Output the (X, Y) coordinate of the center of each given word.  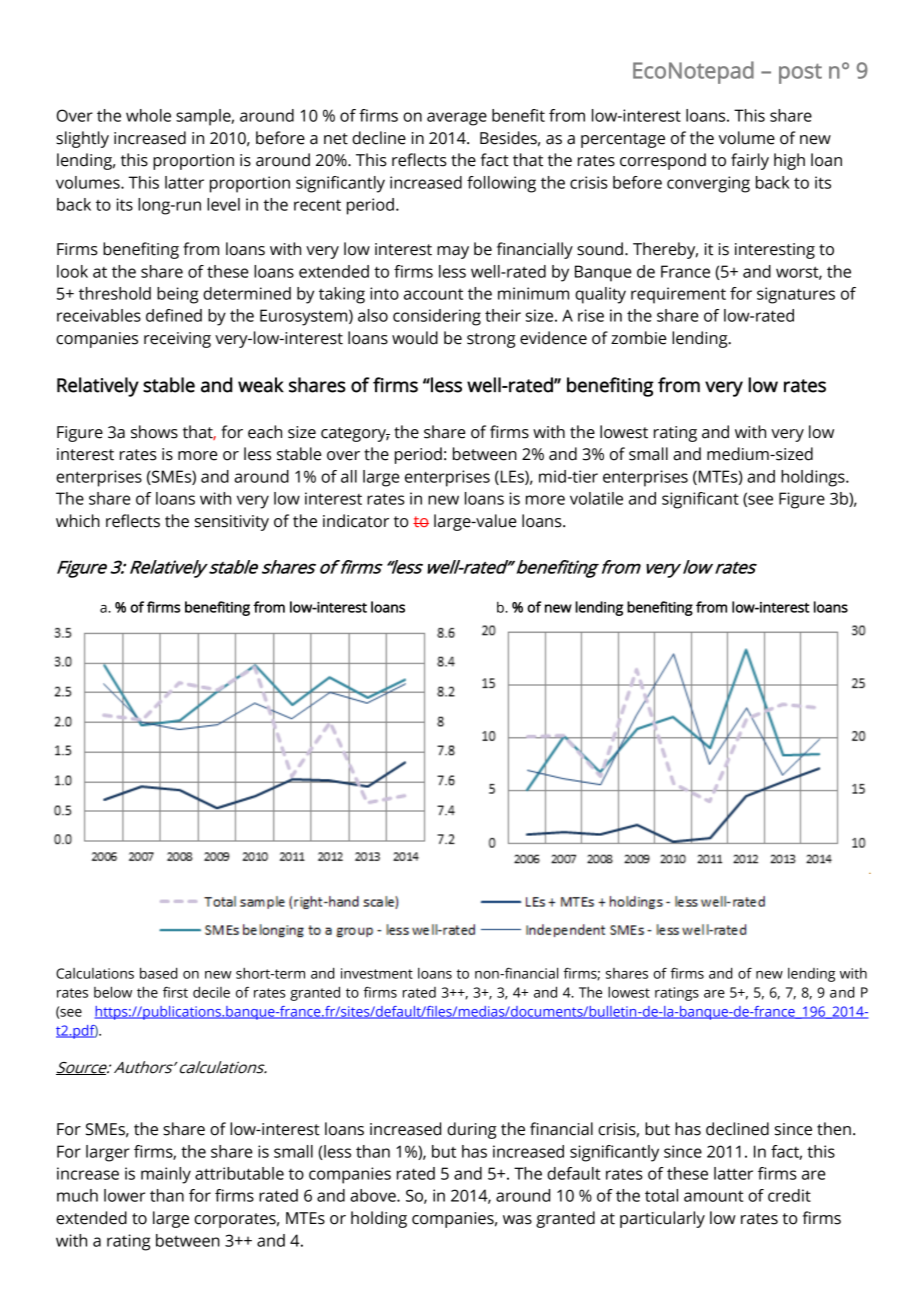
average (457, 119)
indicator (356, 521)
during (472, 1130)
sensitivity (232, 523)
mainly (166, 1175)
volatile (596, 498)
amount (713, 1196)
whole (148, 115)
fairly (750, 161)
